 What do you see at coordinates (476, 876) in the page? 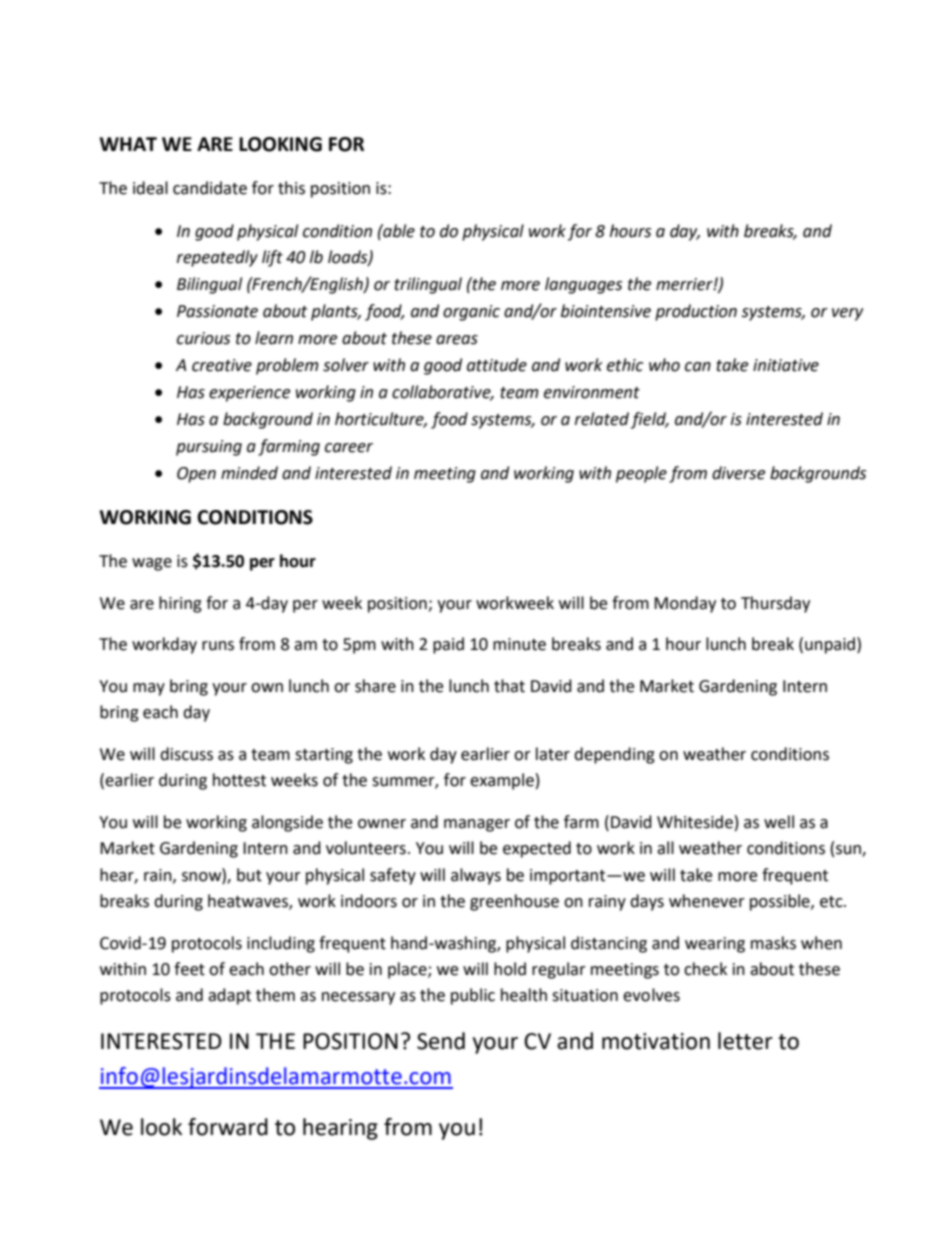
I see `always` at bounding box center [476, 876].
